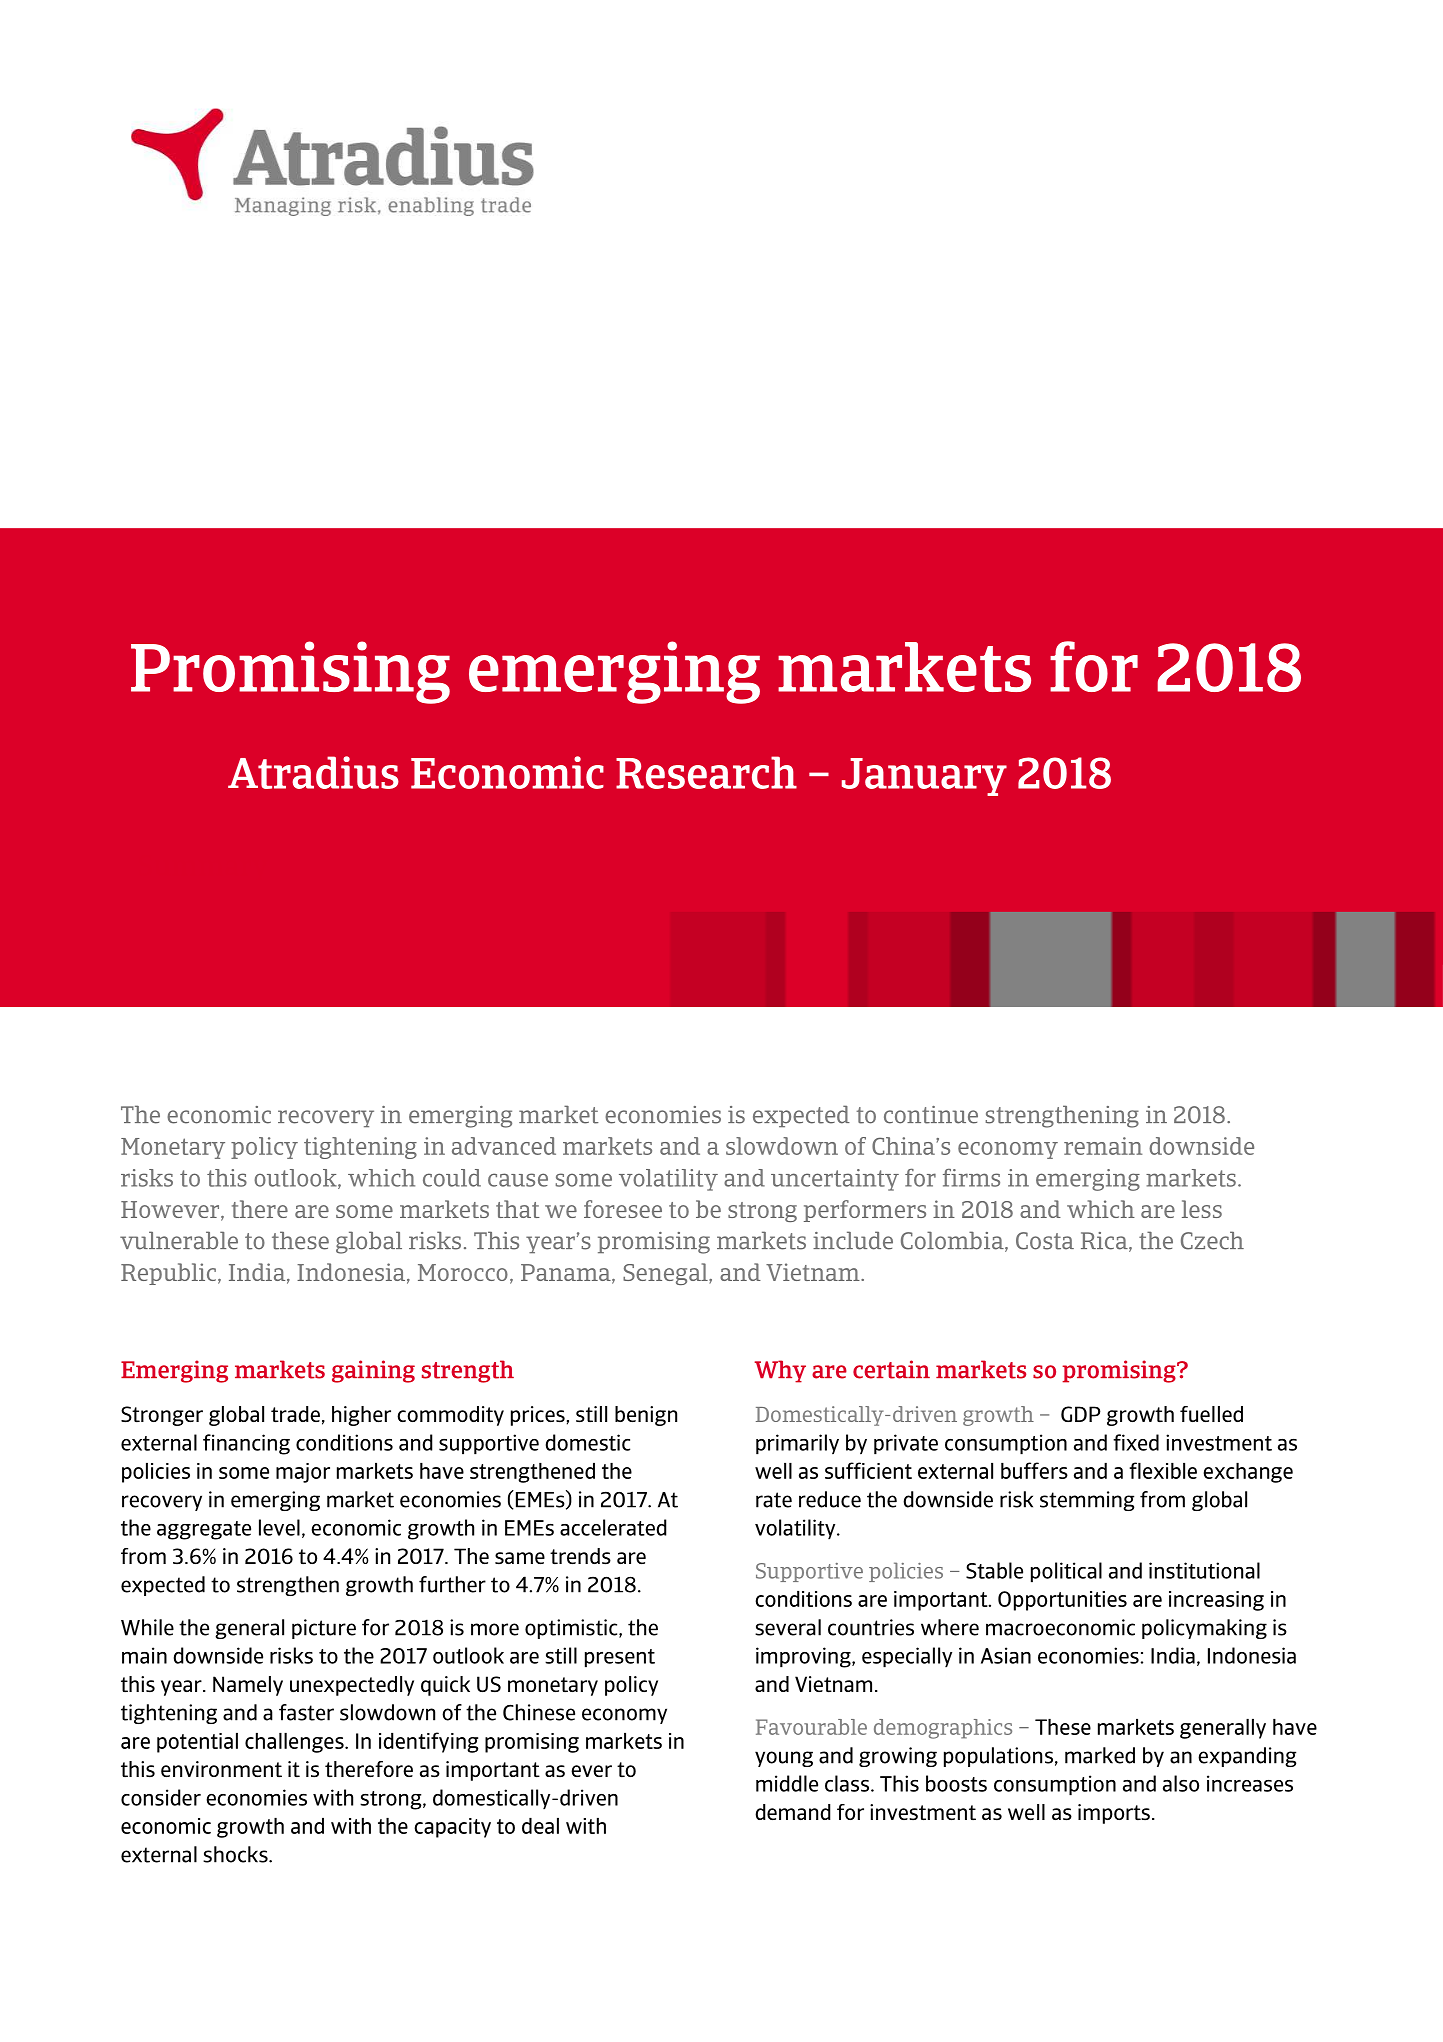 This page has width=1443, height=2042. Describe the element at coordinates (1087, 1501) in the page. I see `stemming` at that location.
